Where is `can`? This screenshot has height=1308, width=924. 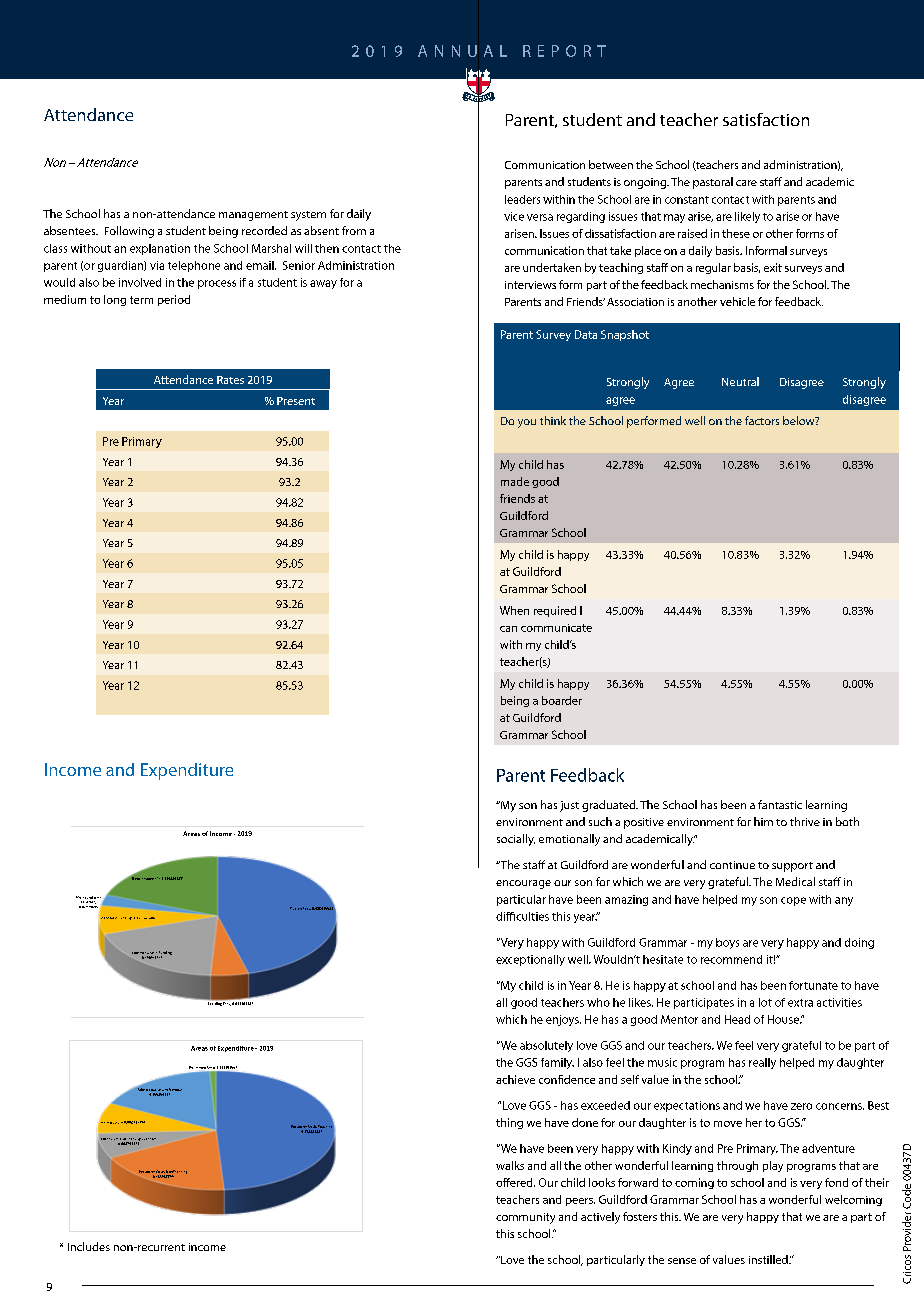 can is located at coordinates (508, 629).
